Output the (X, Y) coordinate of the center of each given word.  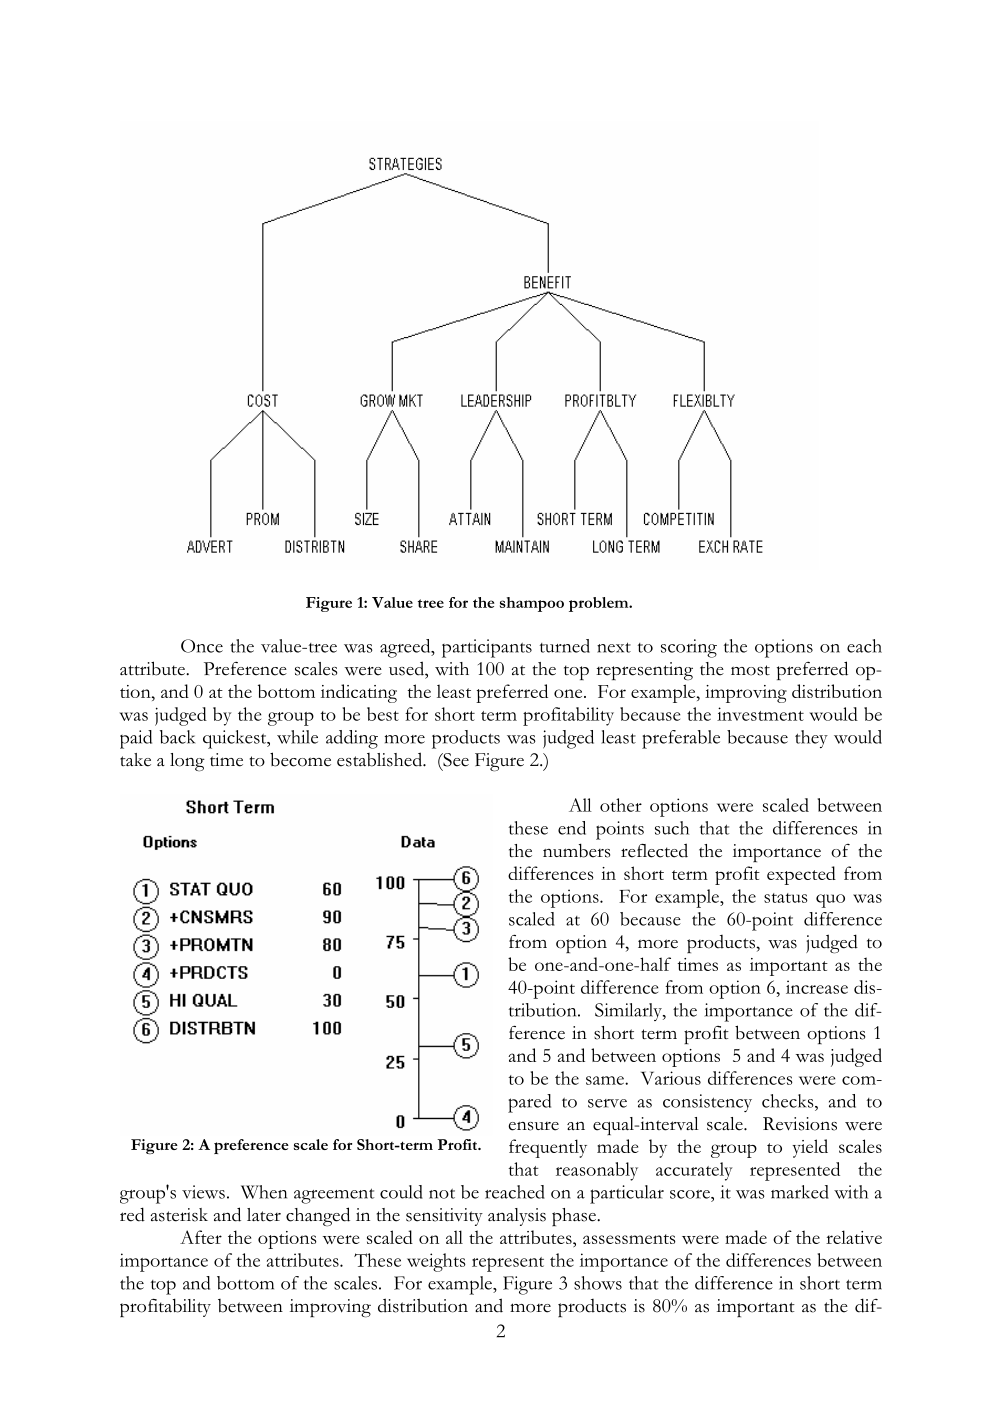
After (201, 1237)
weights (436, 1262)
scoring (689, 648)
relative (854, 1237)
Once (202, 646)
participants (487, 648)
